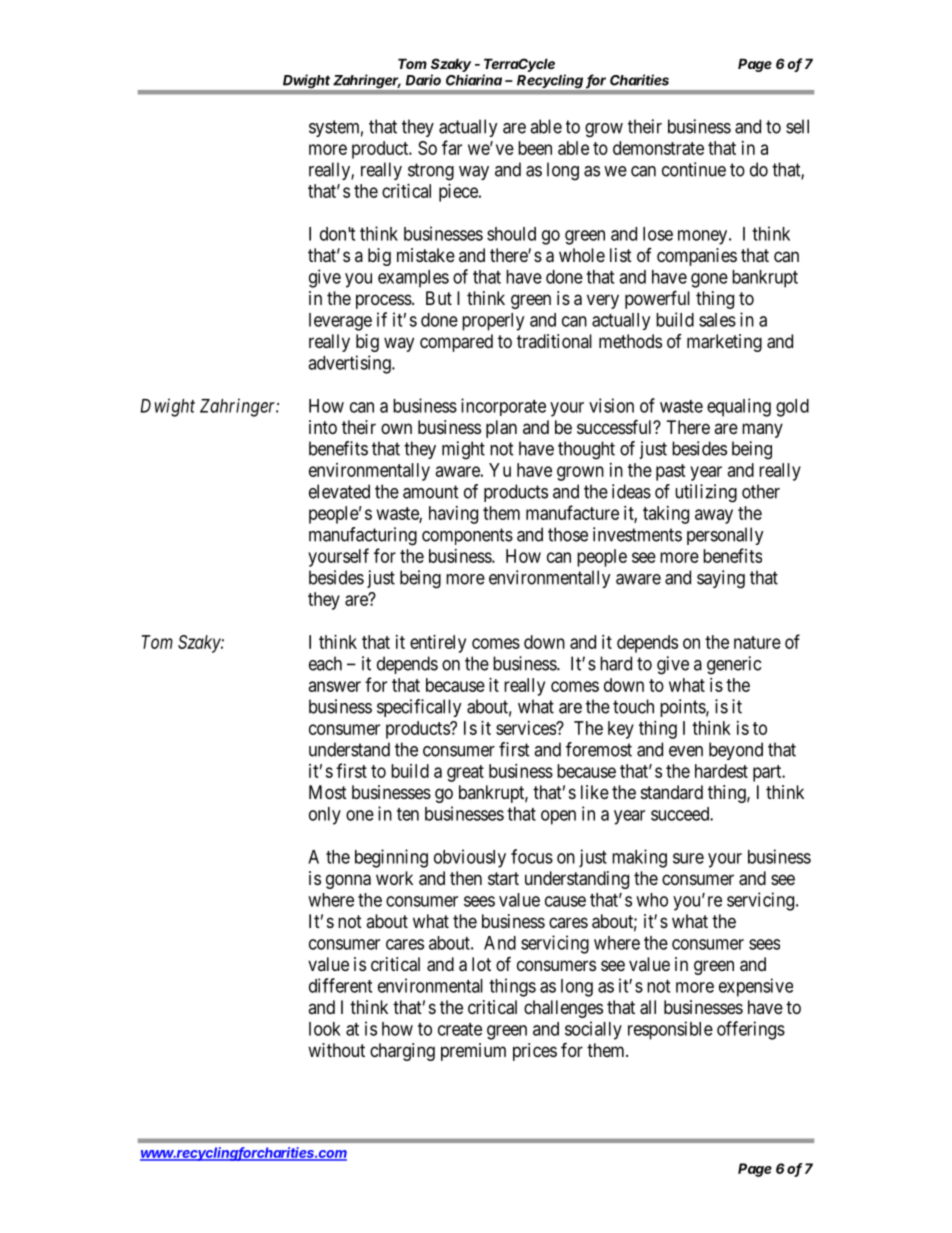 The image size is (952, 1233). Describe the element at coordinates (554, 341) in the document. I see `traditional` at that location.
